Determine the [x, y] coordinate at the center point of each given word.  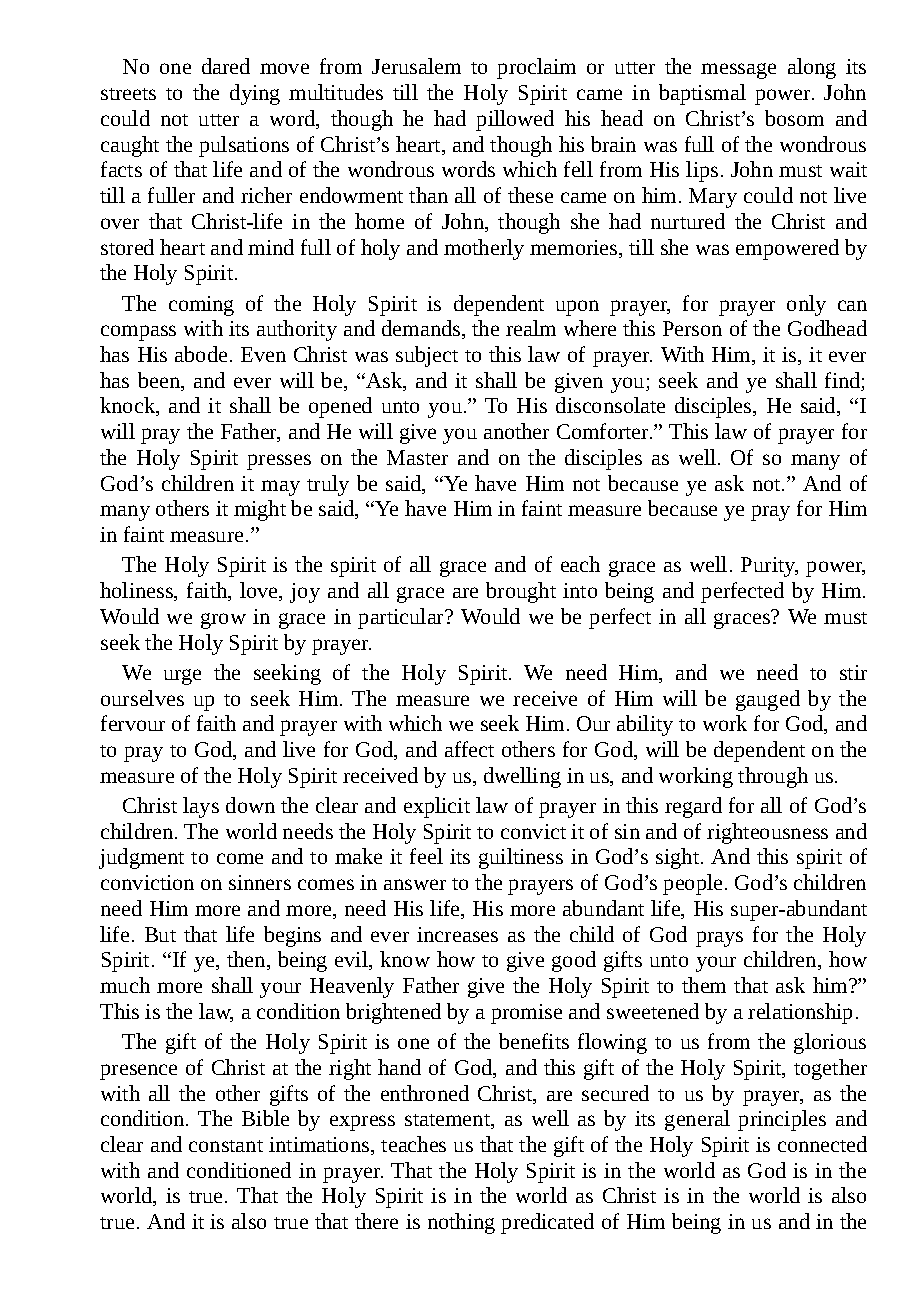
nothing [461, 1223]
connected [822, 1144]
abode [201, 354]
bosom [794, 118]
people [692, 884]
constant [226, 1146]
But [160, 934]
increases [457, 934]
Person [692, 328]
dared [226, 66]
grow [223, 621]
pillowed [515, 120]
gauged [768, 700]
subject [427, 356]
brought [521, 592]
